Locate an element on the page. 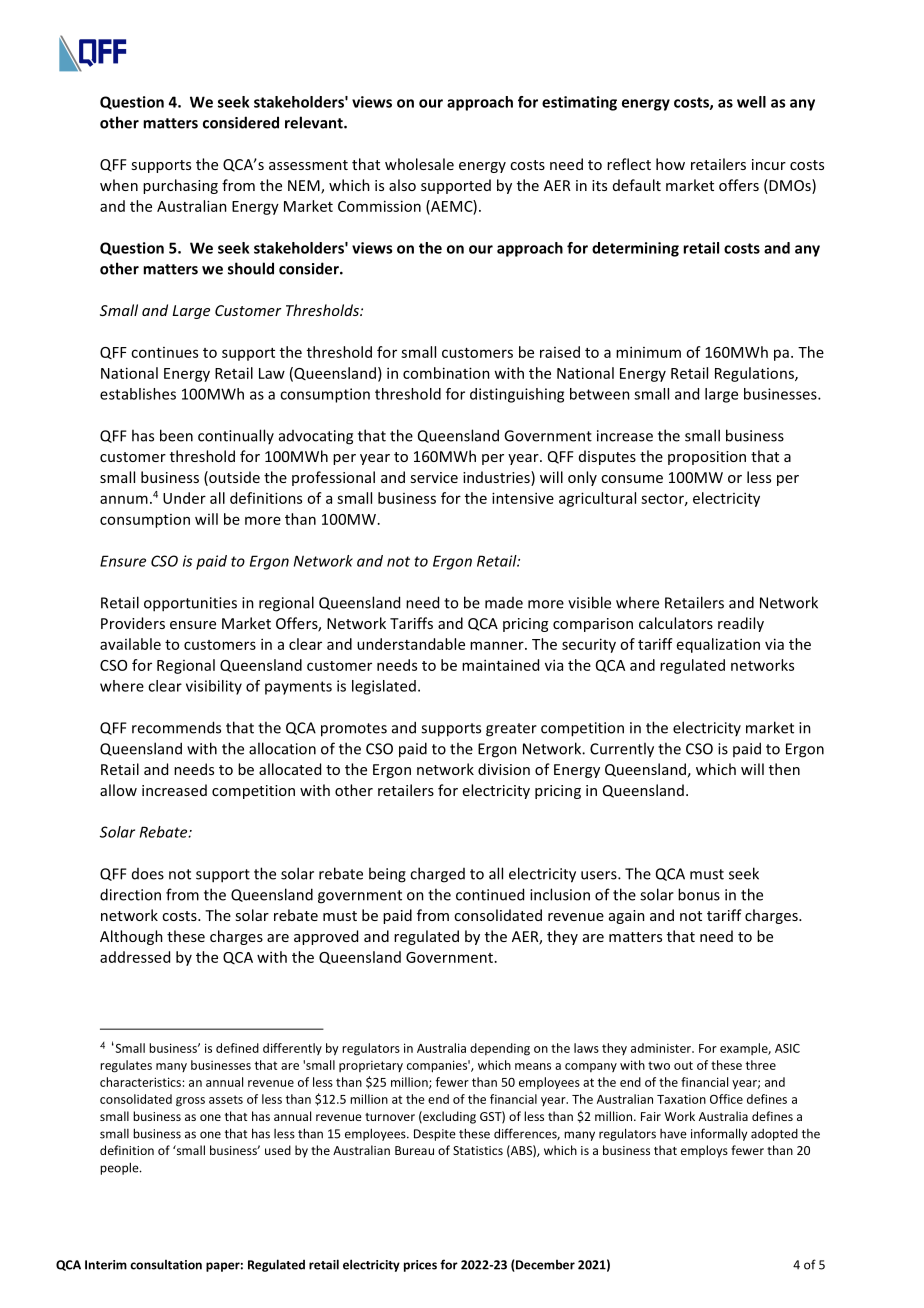 This document has height=1308, width=924. how is located at coordinates (670, 164).
